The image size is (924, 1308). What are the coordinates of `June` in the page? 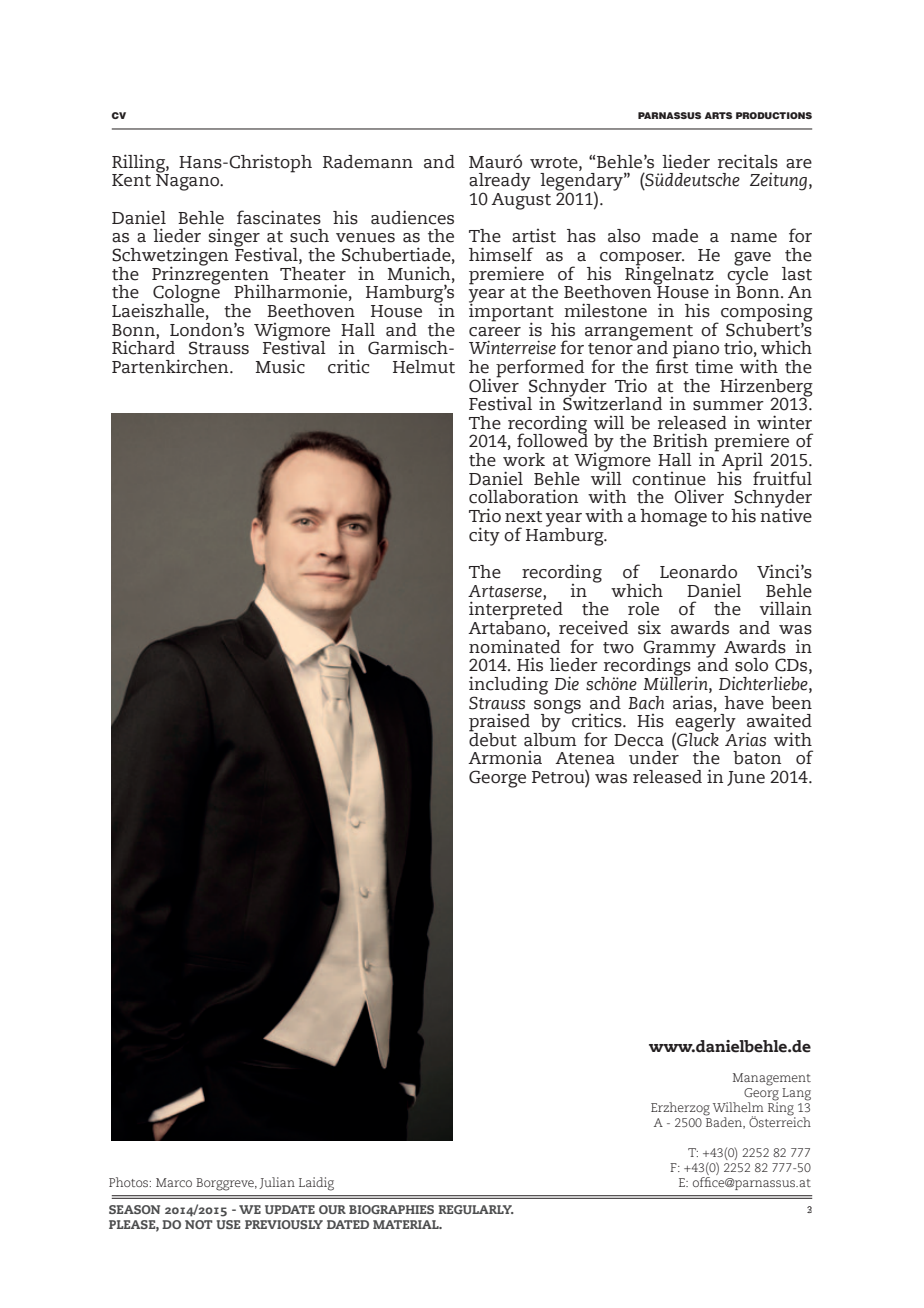 It's located at (746, 778).
